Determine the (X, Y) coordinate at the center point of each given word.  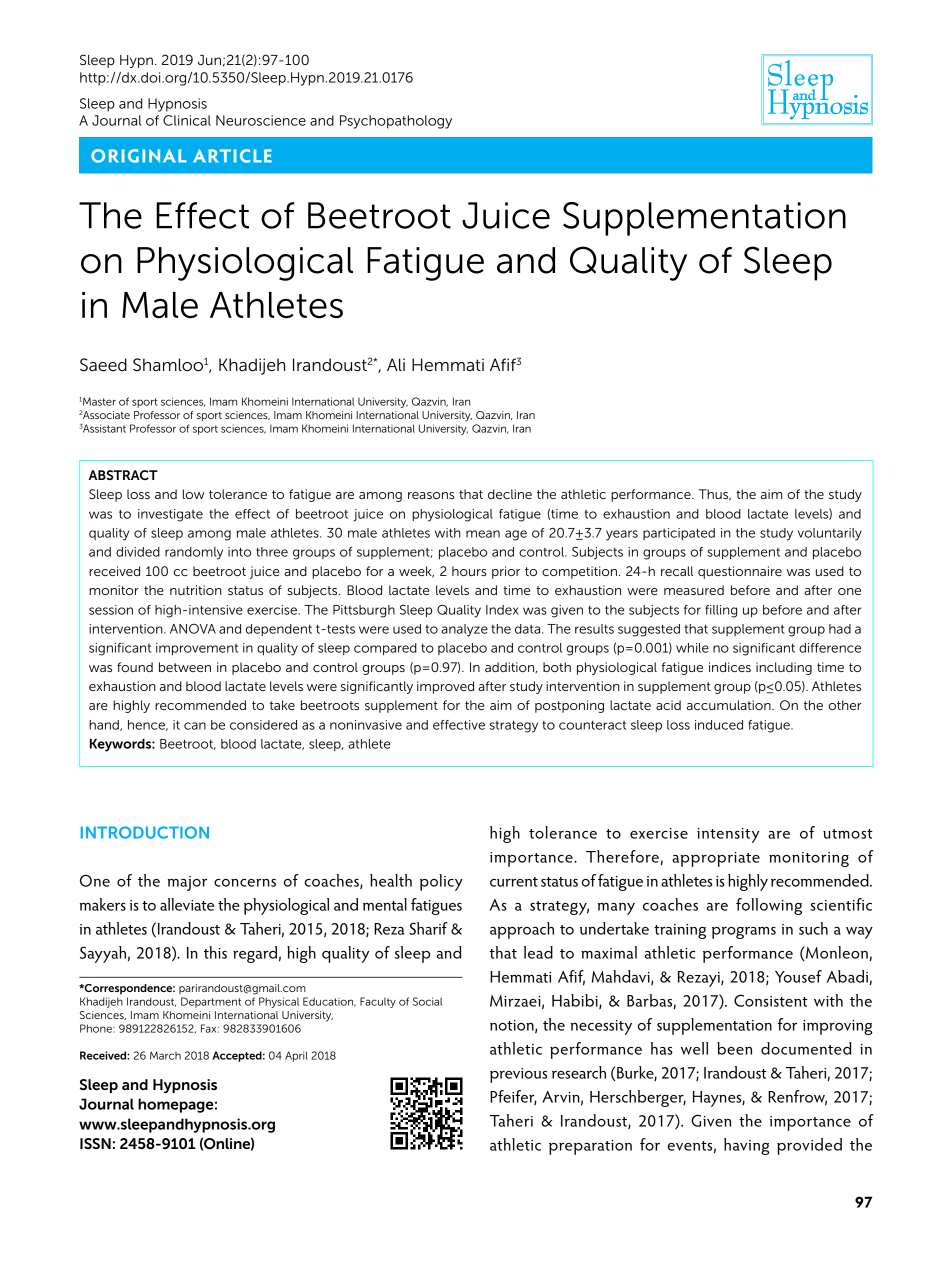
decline (510, 494)
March (165, 1055)
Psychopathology (396, 122)
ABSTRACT (123, 475)
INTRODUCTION (145, 832)
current (514, 882)
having (747, 1146)
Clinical (187, 120)
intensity (728, 835)
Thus (715, 495)
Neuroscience (261, 120)
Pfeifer (513, 1097)
